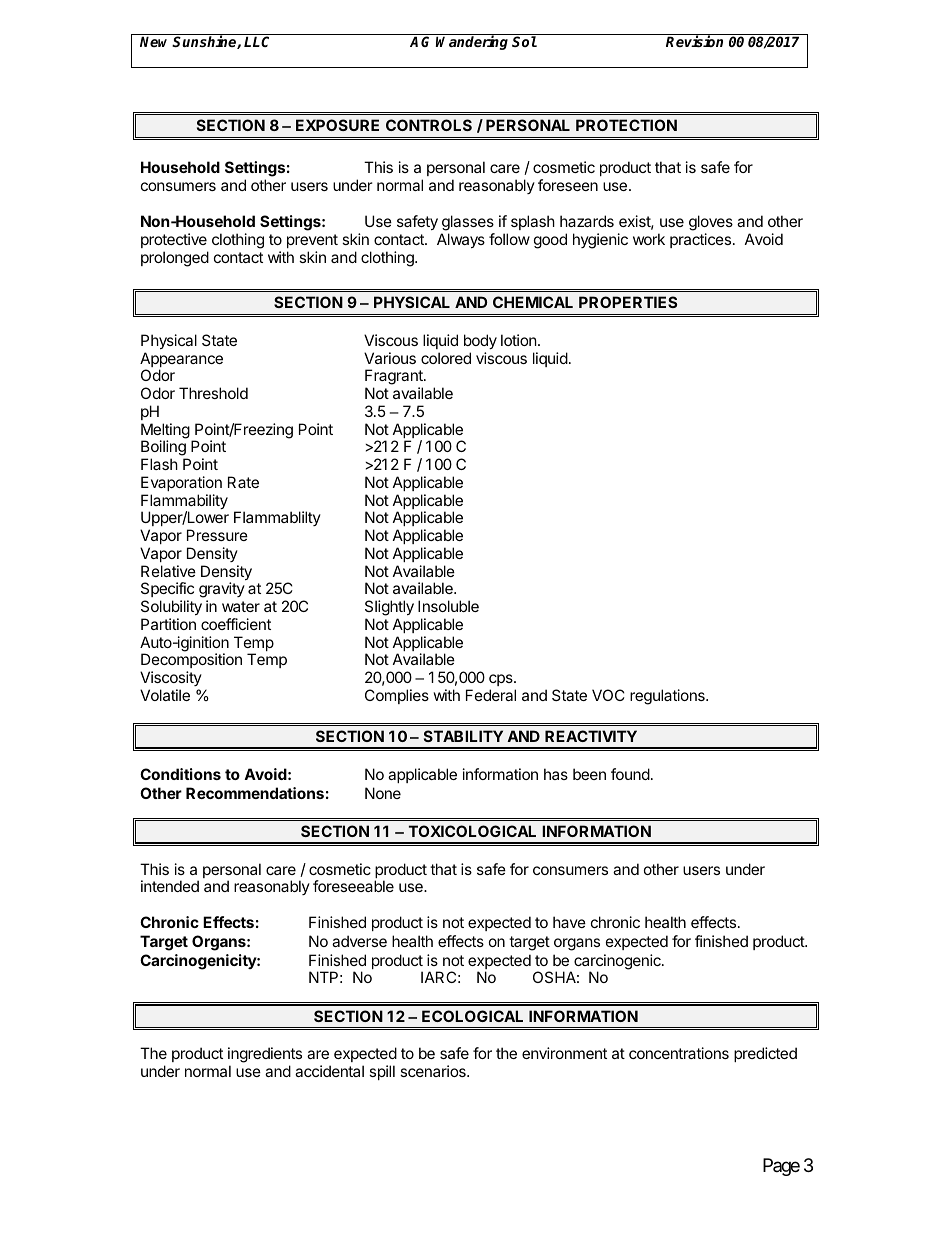  I want to click on ingredients, so click(265, 1056).
